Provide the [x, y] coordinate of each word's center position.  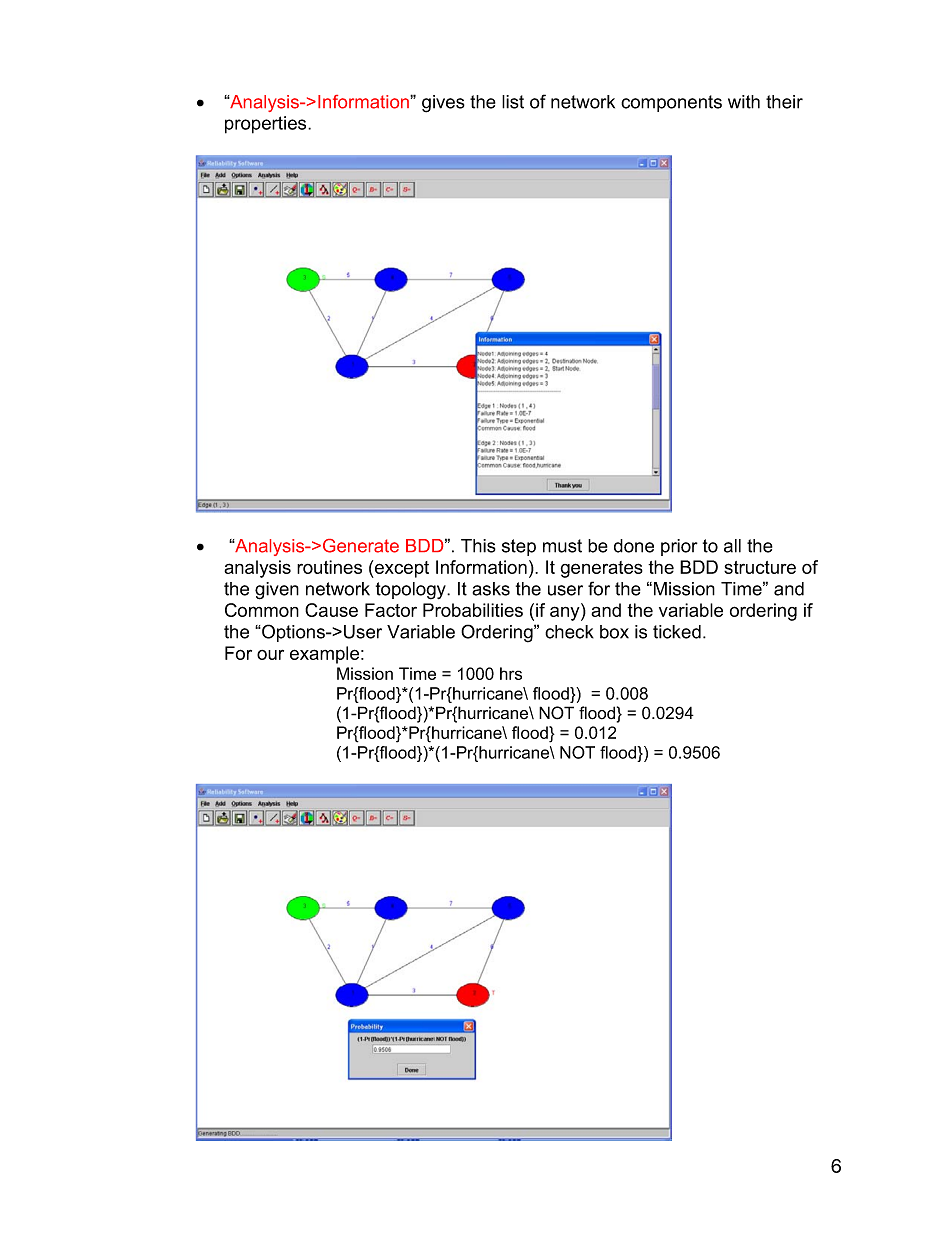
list [513, 102]
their [784, 102]
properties [267, 125]
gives [443, 104]
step [519, 547]
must [562, 546]
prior [679, 547]
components [671, 103]
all [732, 546]
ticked [677, 632]
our [270, 655]
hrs [511, 673]
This [478, 546]
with [744, 102]
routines [329, 567]
